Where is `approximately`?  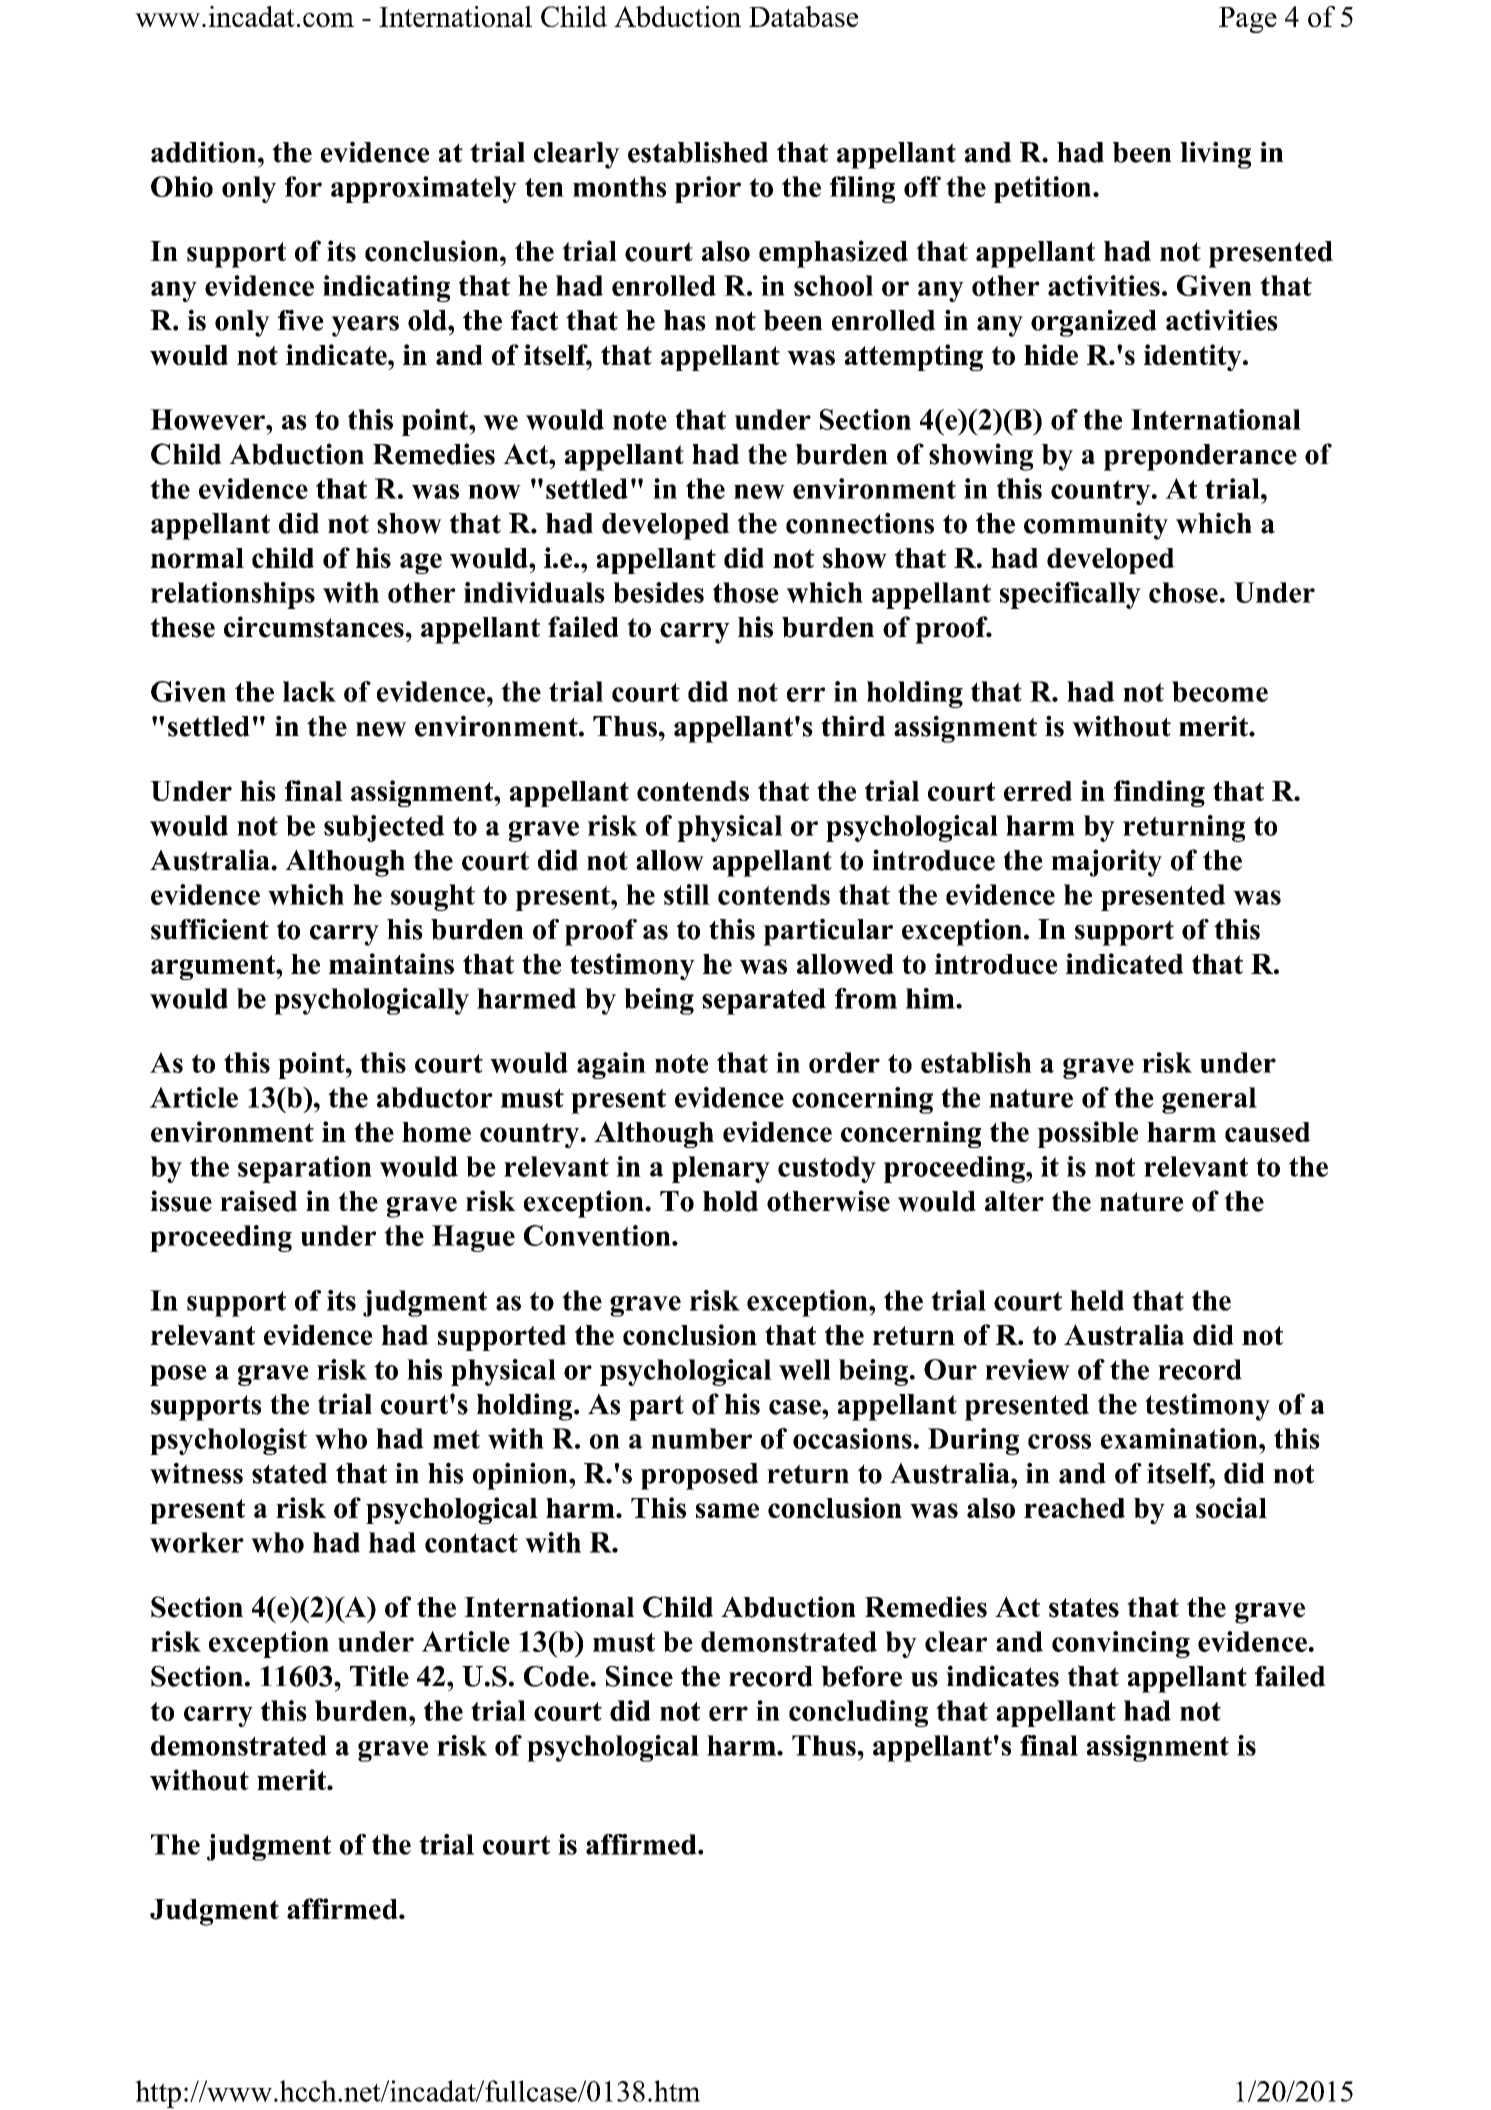 approximately is located at coordinates (424, 189).
